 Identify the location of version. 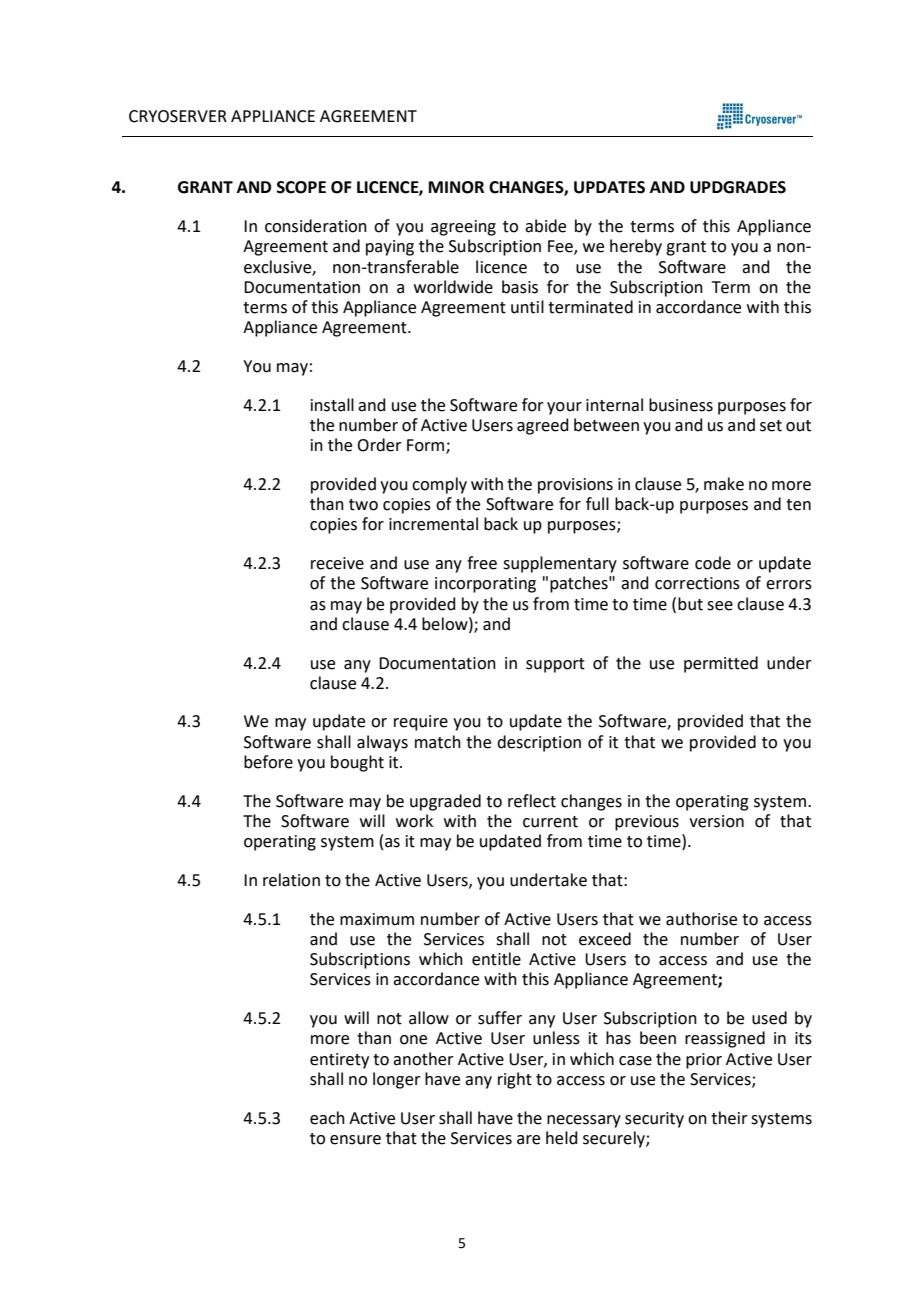
(716, 821).
